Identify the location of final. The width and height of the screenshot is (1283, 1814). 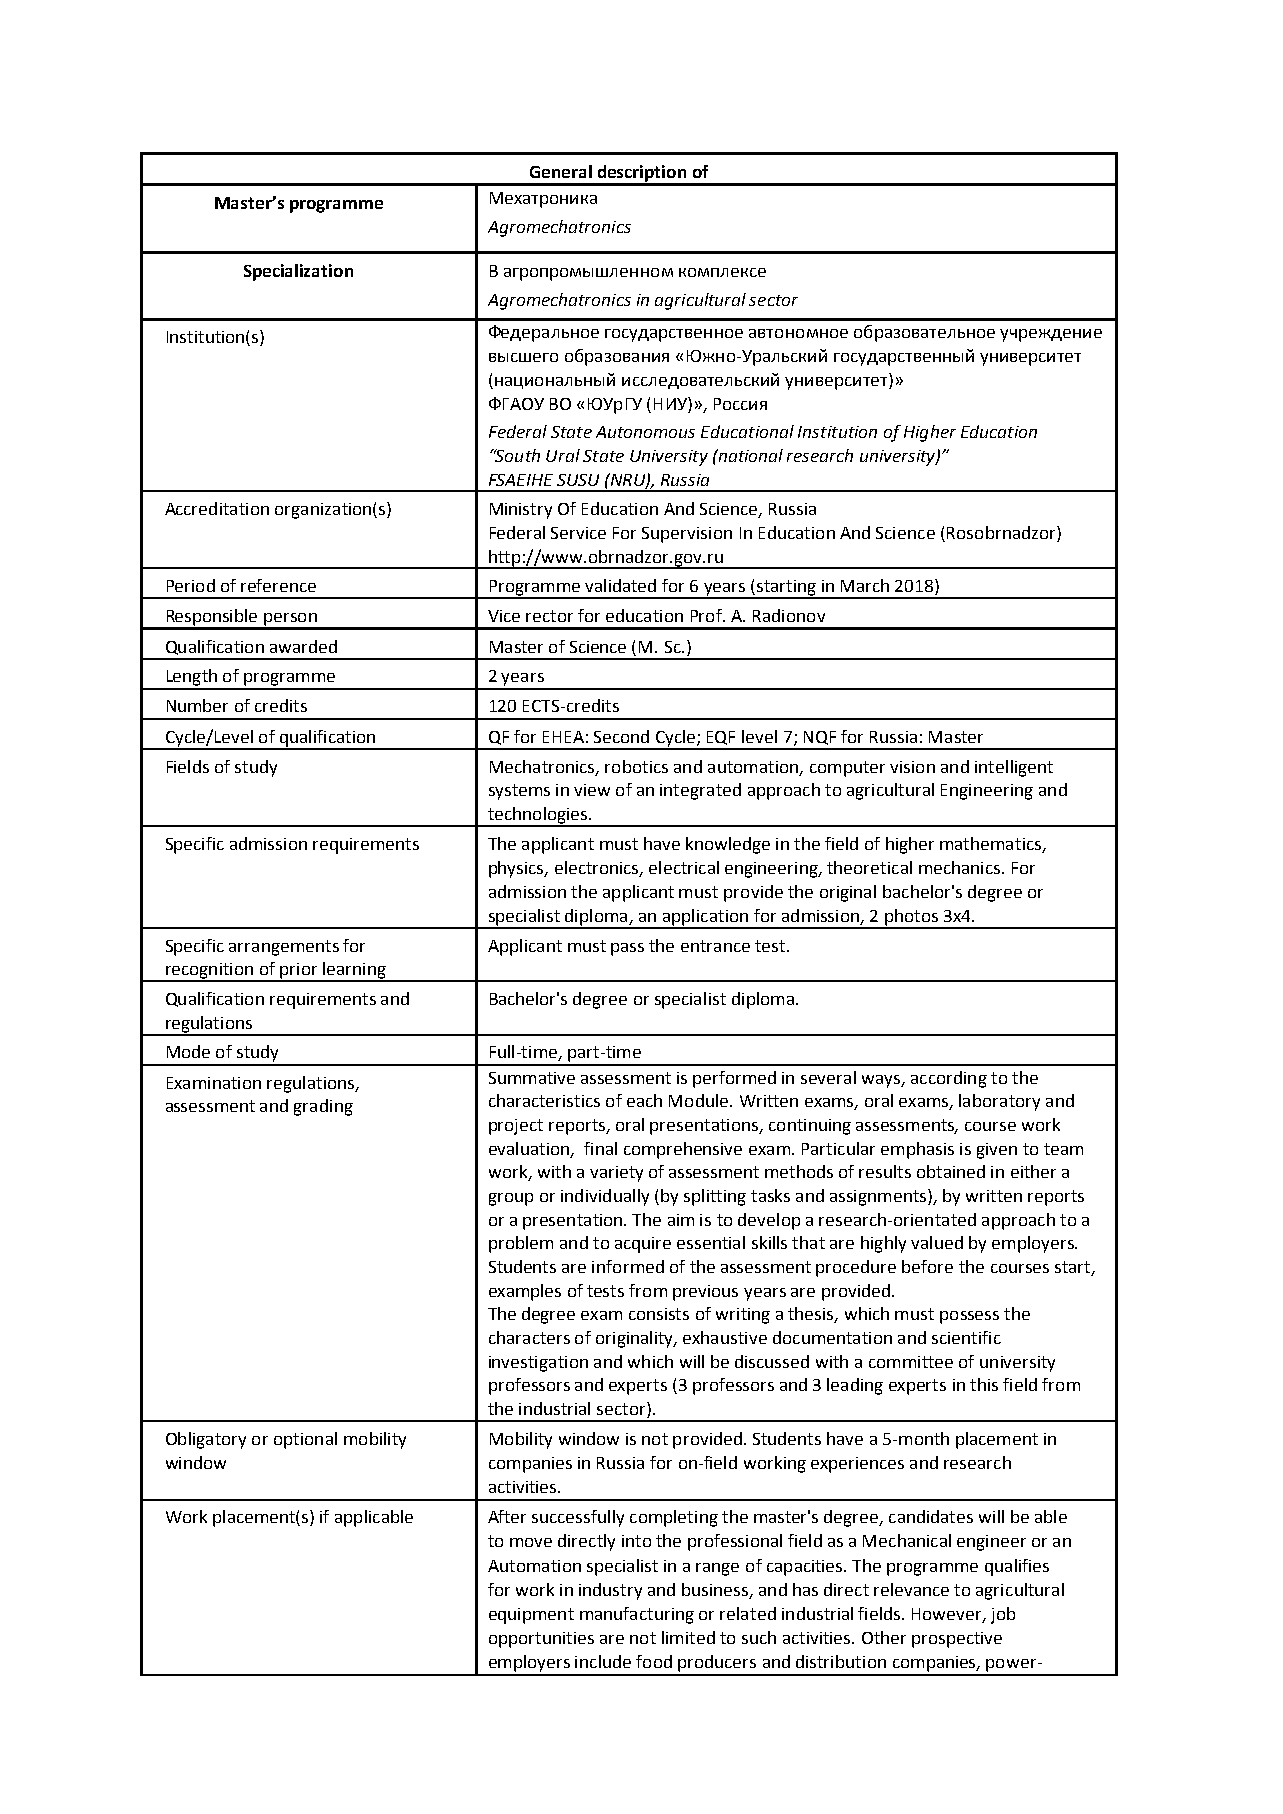
(600, 1148).
